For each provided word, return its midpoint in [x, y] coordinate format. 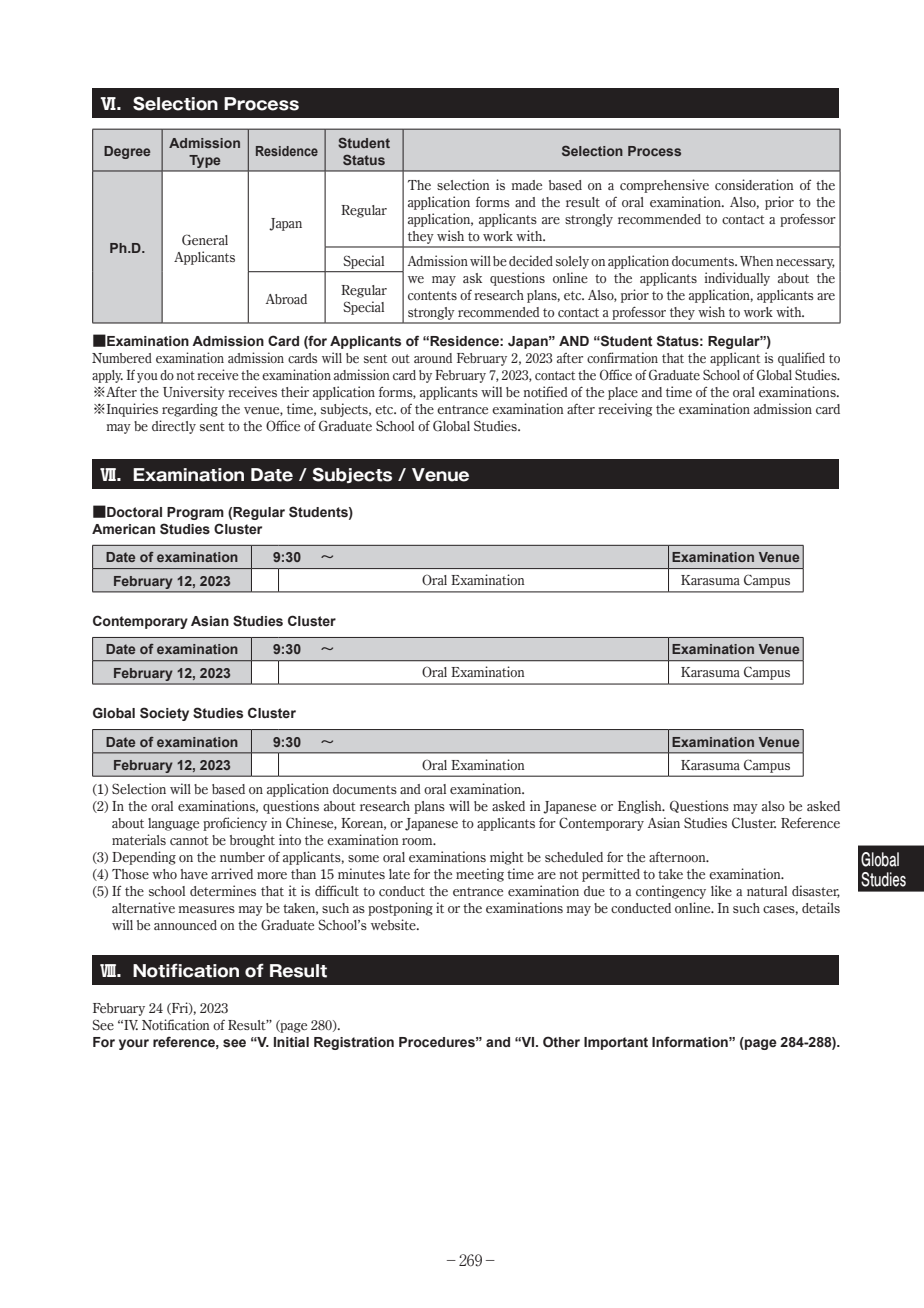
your [134, 1044]
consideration [754, 184]
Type [205, 161]
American [123, 529]
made [527, 185]
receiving [625, 410]
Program [195, 513]
